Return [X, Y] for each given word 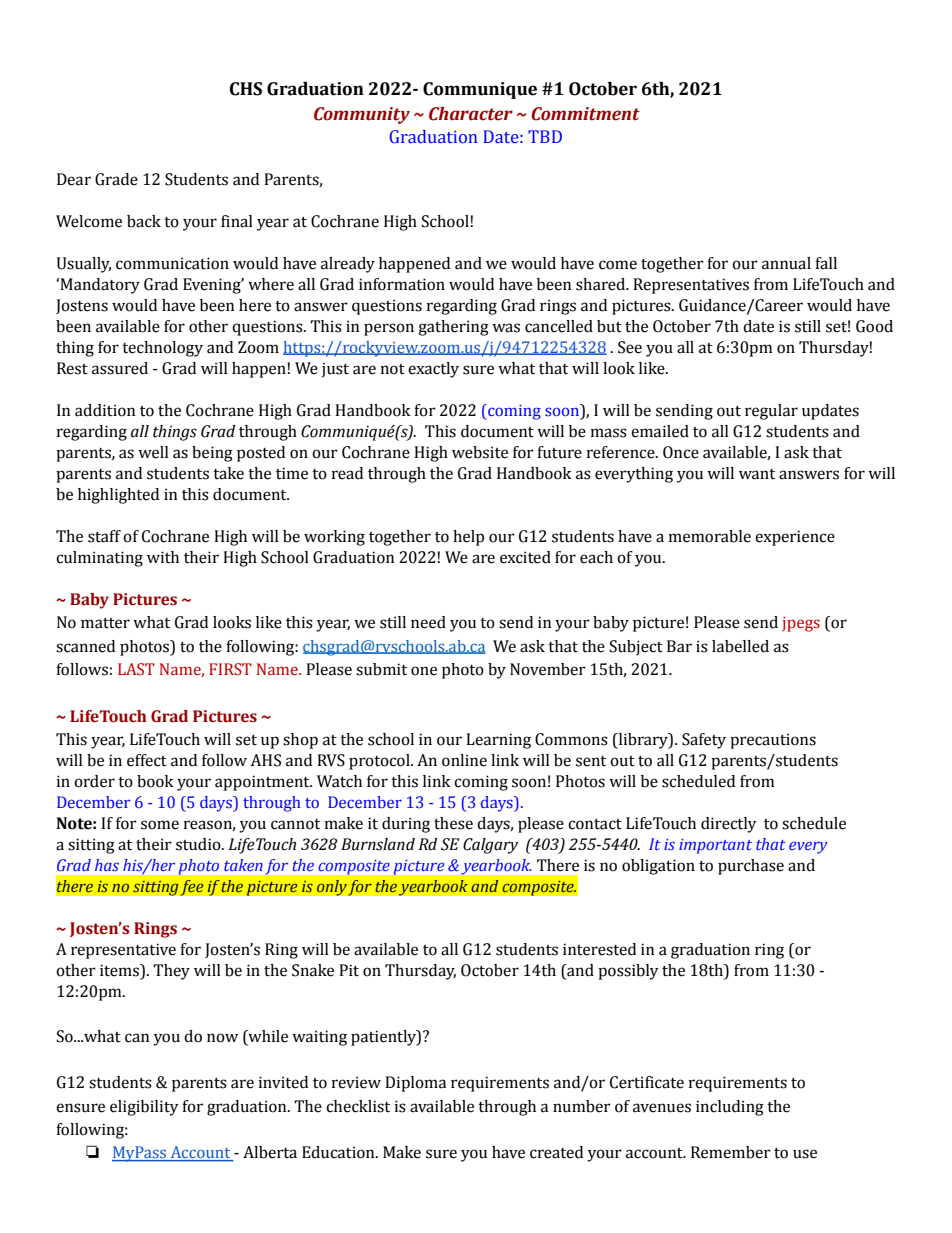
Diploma [415, 1084]
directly [728, 825]
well [153, 452]
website [480, 452]
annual [786, 263]
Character [471, 114]
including [730, 1108]
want [757, 474]
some [160, 825]
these [453, 823]
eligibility [144, 1108]
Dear [74, 179]
